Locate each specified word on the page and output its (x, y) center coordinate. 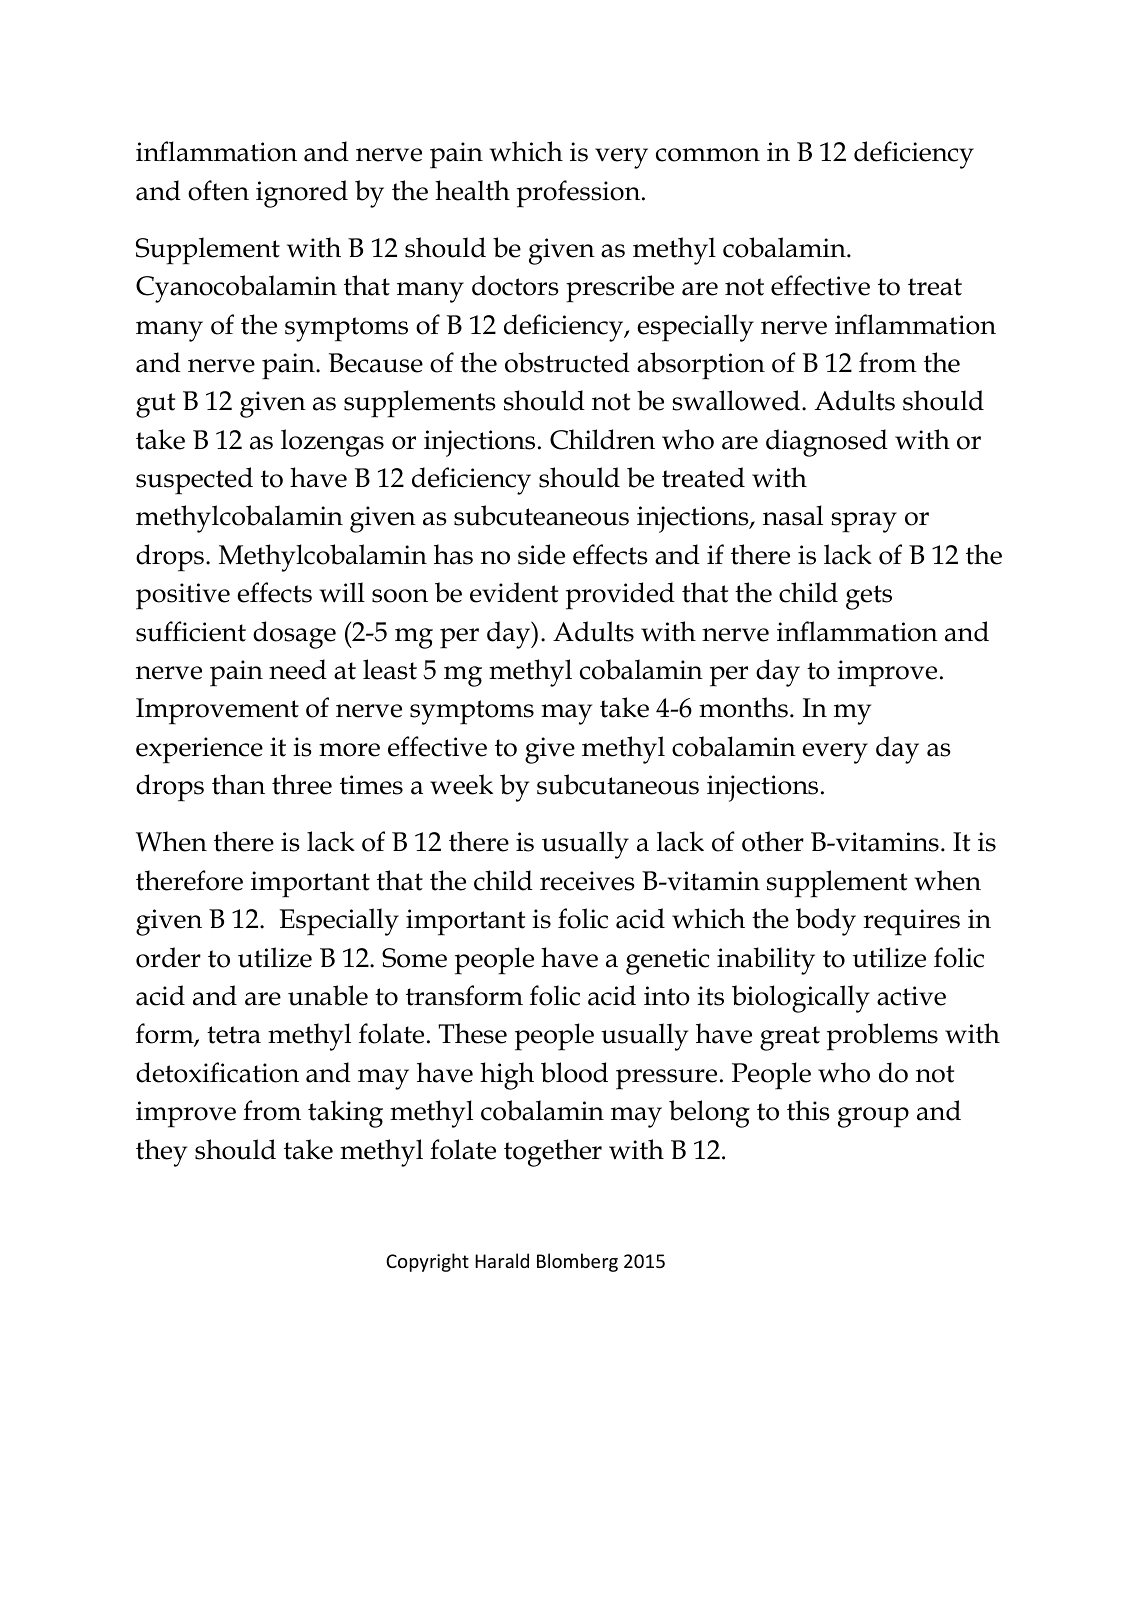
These (472, 1033)
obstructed (567, 362)
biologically (801, 999)
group (873, 1117)
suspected (194, 481)
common (708, 155)
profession (580, 194)
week (461, 784)
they (161, 1153)
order (168, 957)
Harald (502, 1260)
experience (199, 750)
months (743, 707)
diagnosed (827, 443)
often (218, 190)
